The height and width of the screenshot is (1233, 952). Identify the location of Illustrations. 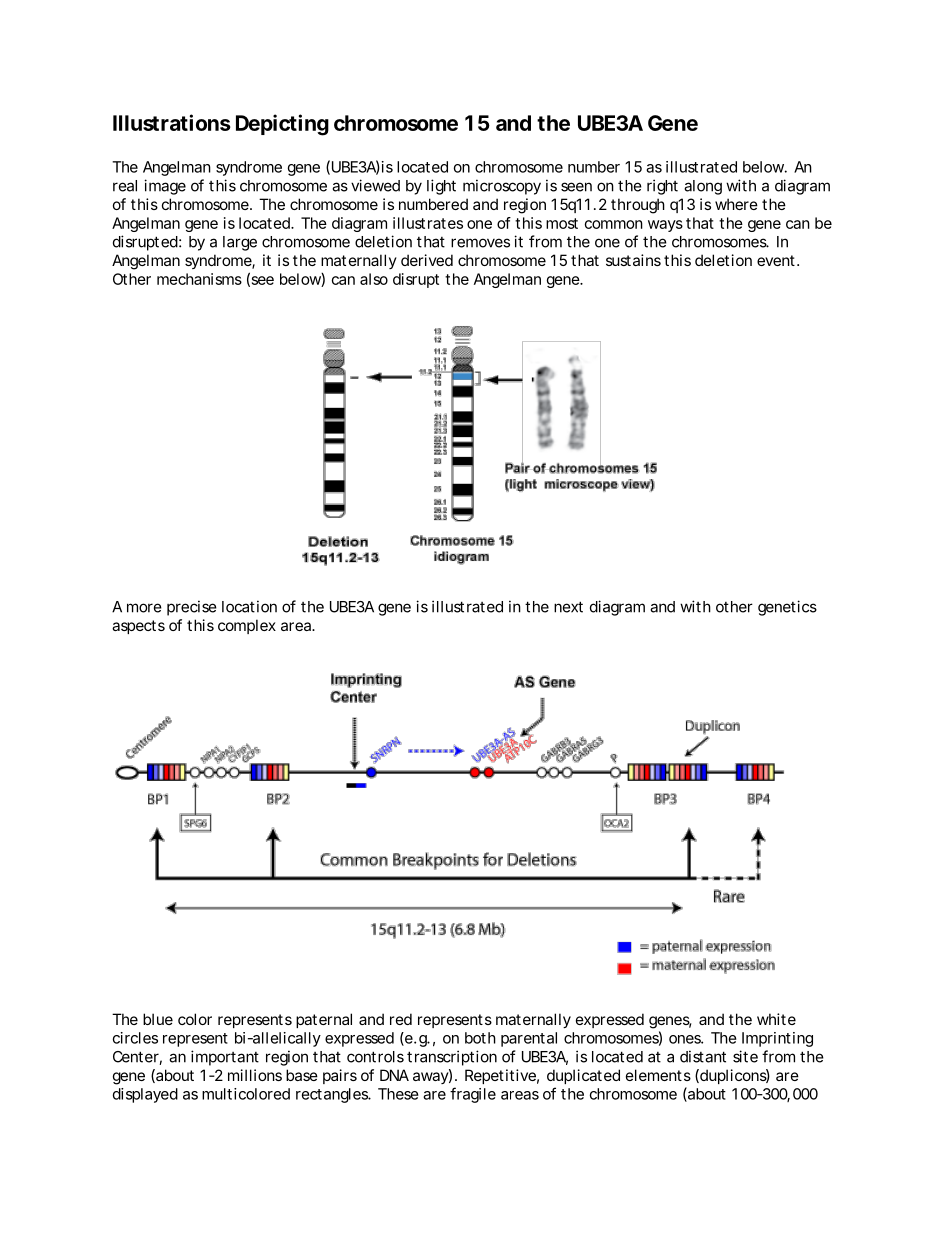
(172, 122).
